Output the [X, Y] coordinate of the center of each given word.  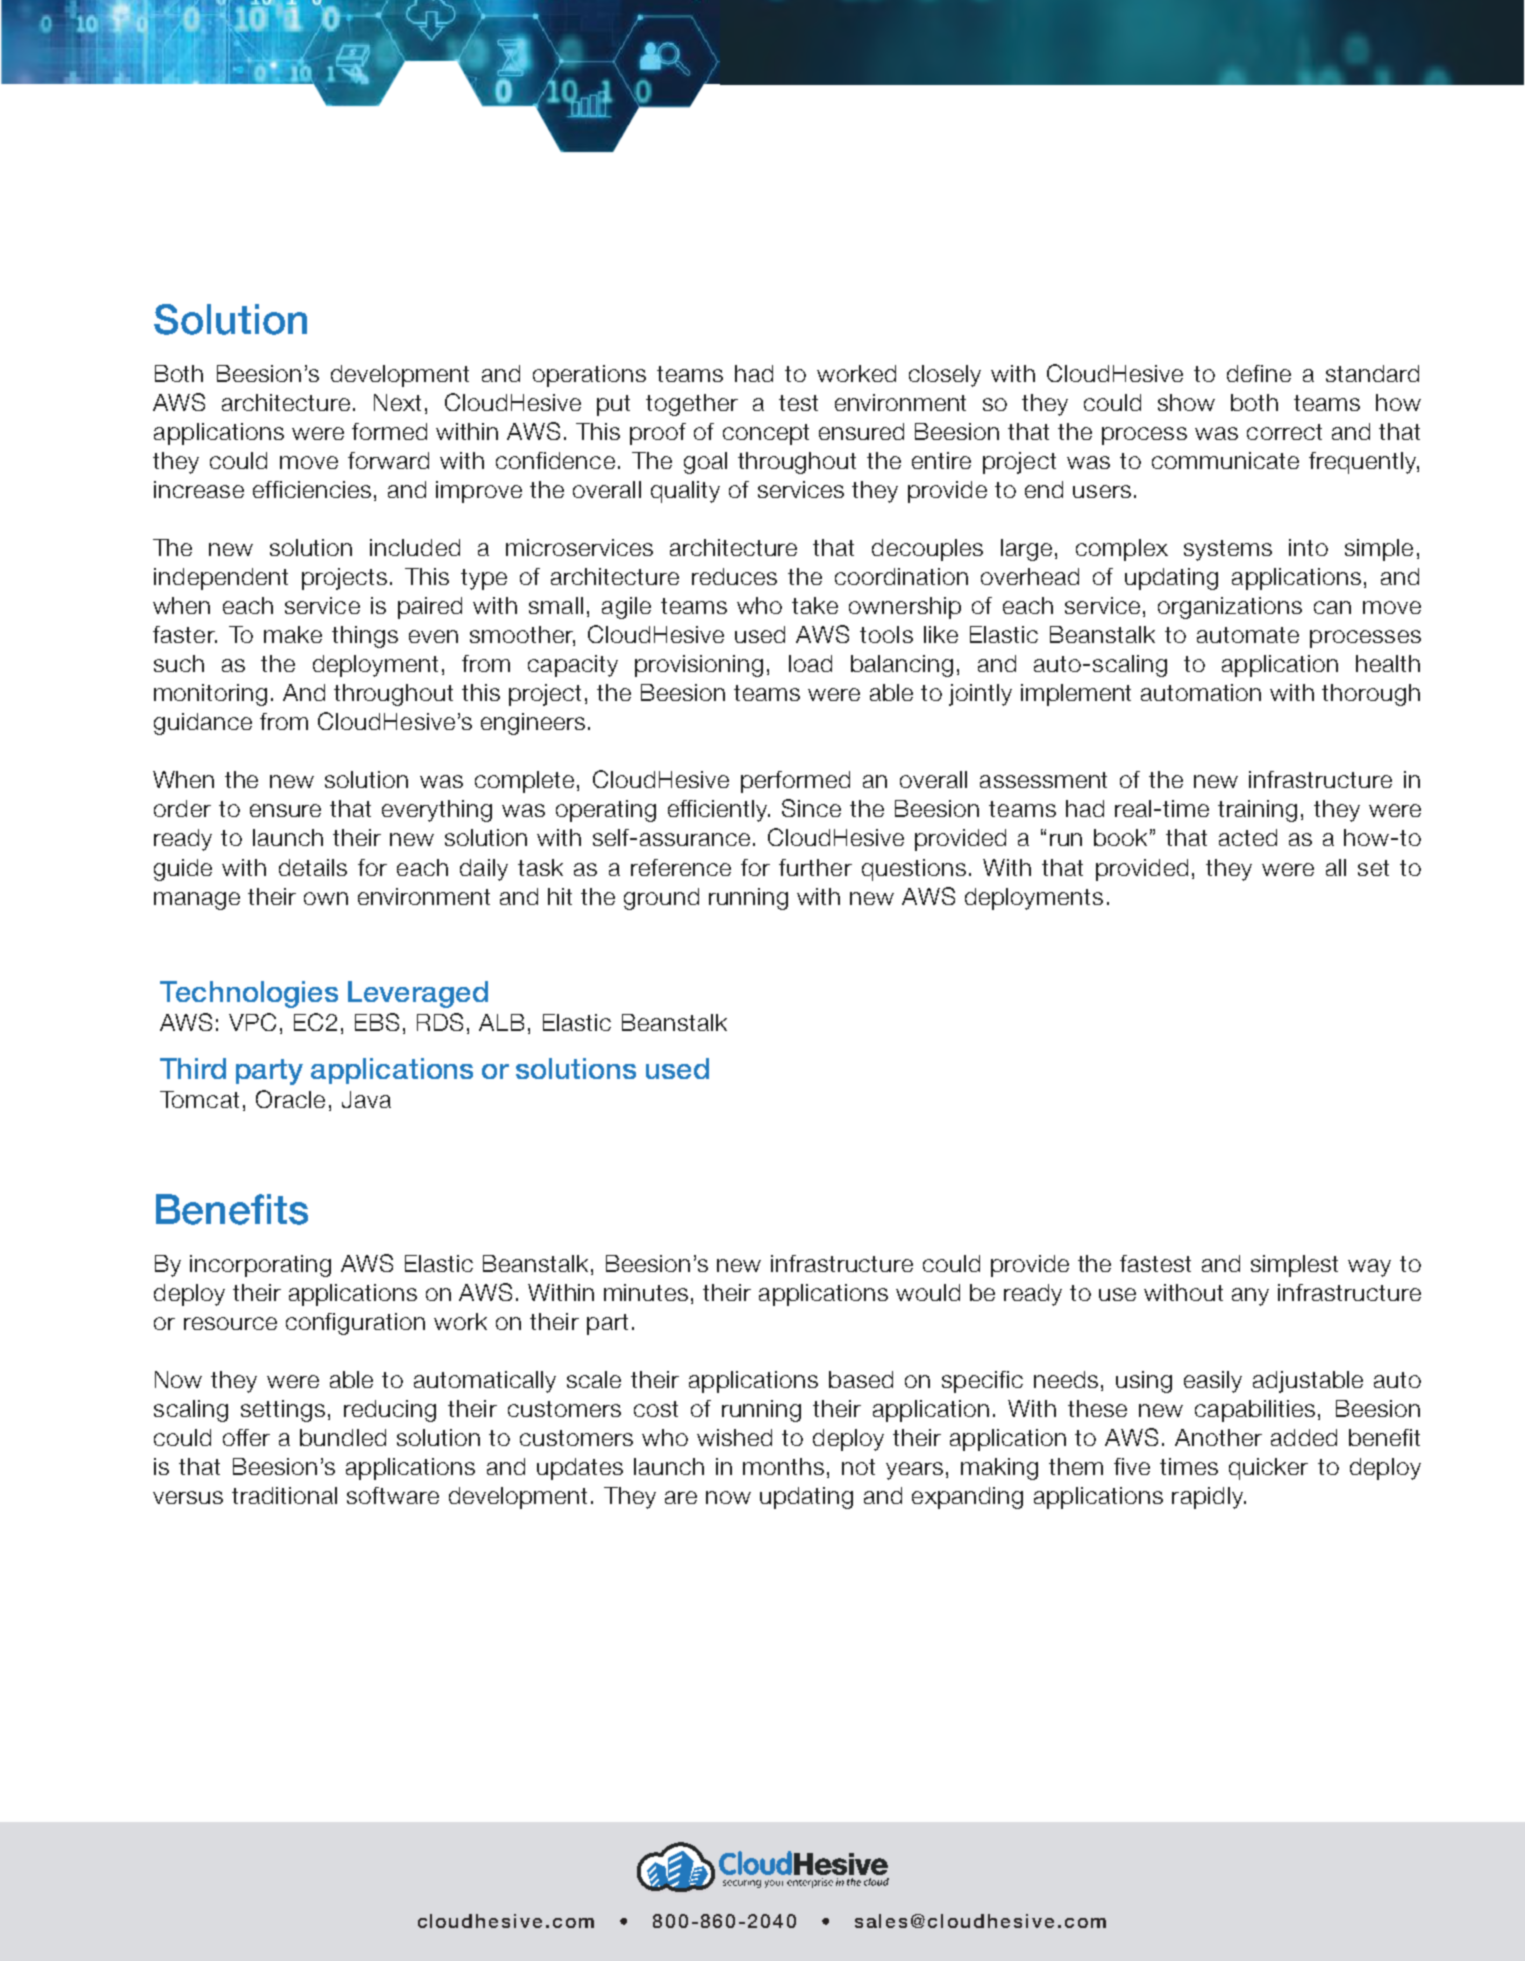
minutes [646, 1292]
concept [766, 434]
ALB [501, 1022]
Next [397, 402]
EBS [377, 1022]
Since [811, 808]
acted [1248, 837]
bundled [343, 1437]
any [1250, 1297]
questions [914, 870]
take [815, 605]
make [293, 634]
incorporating [260, 1266]
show [1186, 402]
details [313, 867]
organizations [1230, 608]
